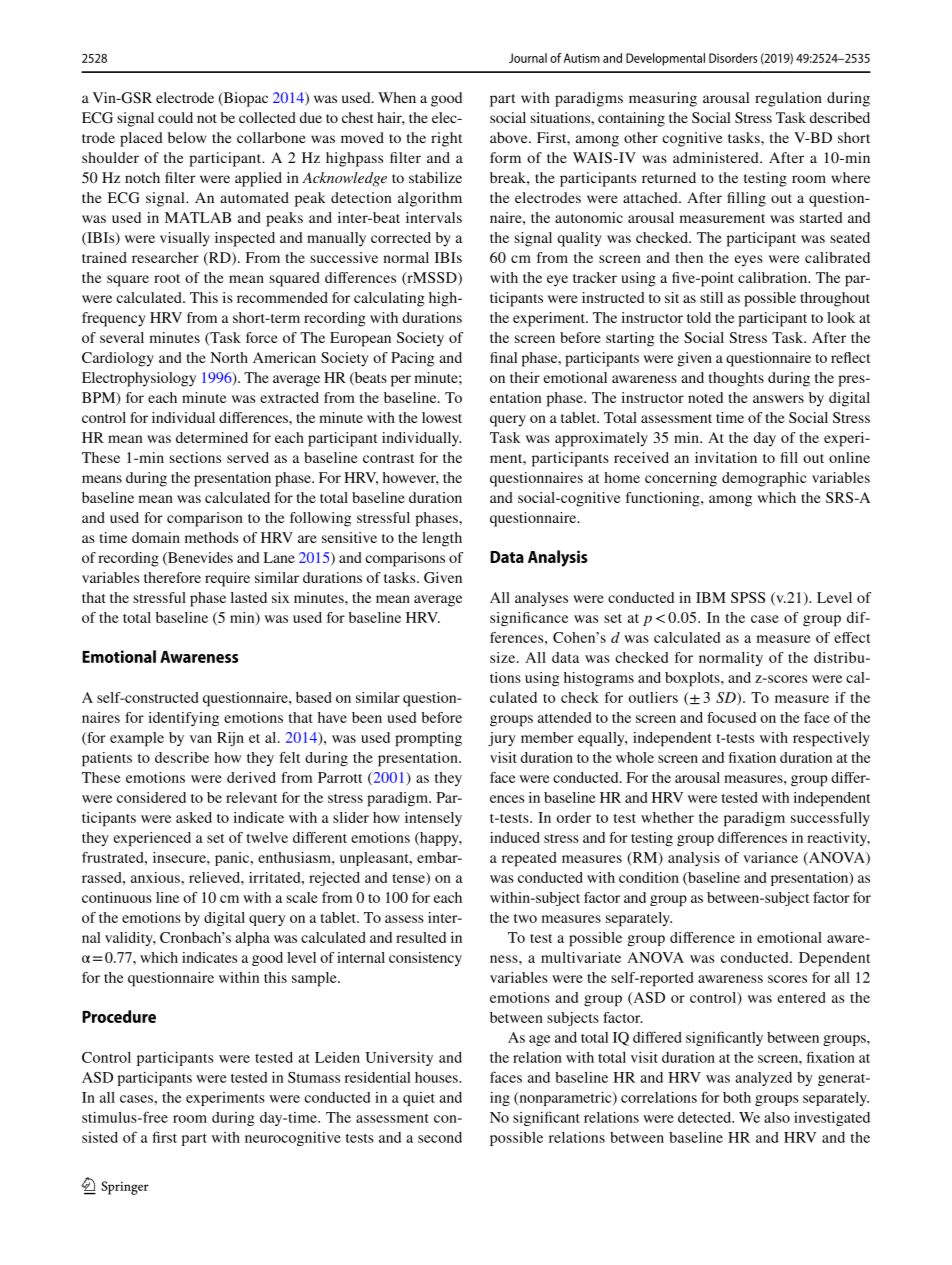 This screenshot has width=952, height=1265. I want to click on houses, so click(437, 1077).
